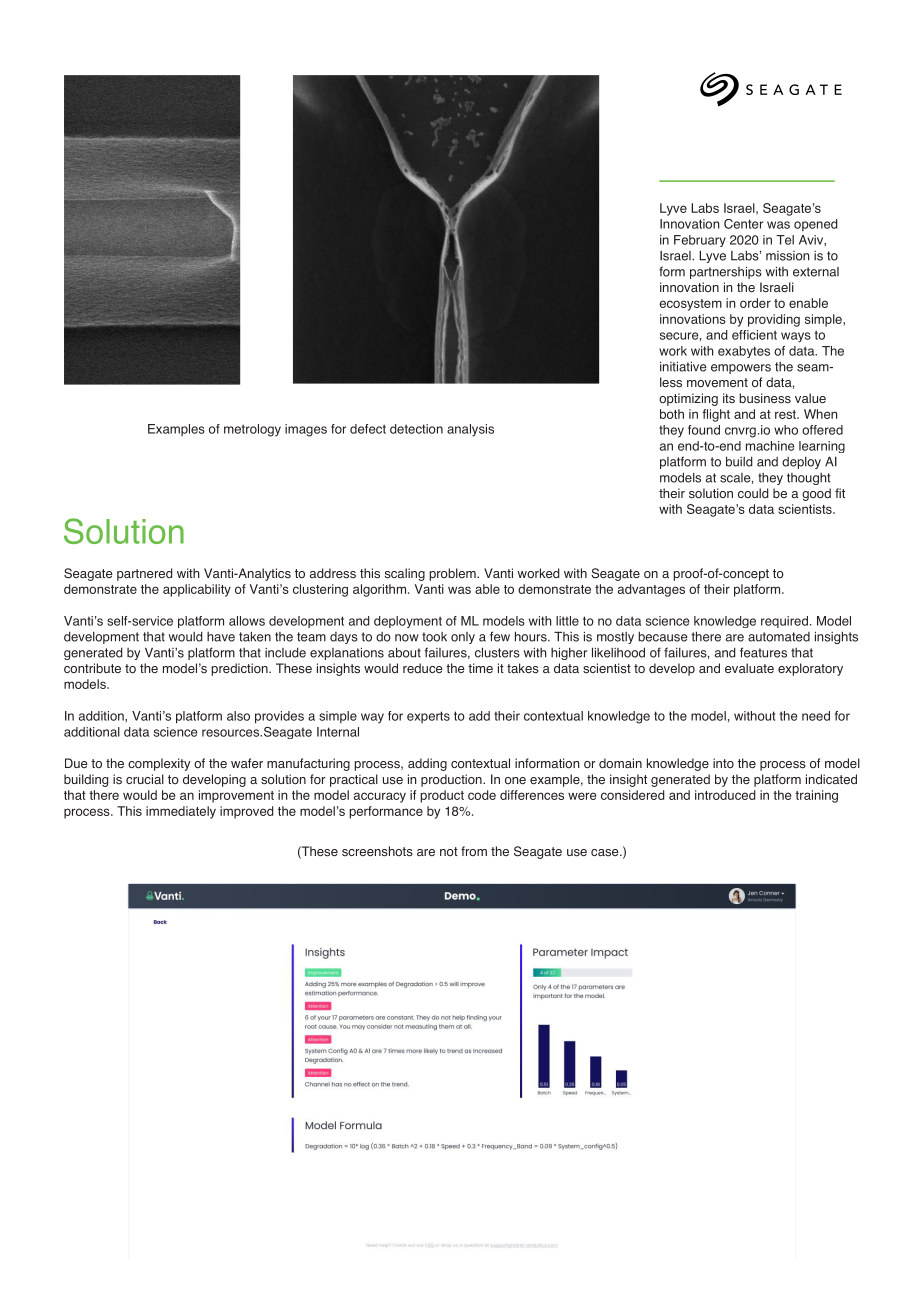  I want to click on partnered, so click(145, 574).
